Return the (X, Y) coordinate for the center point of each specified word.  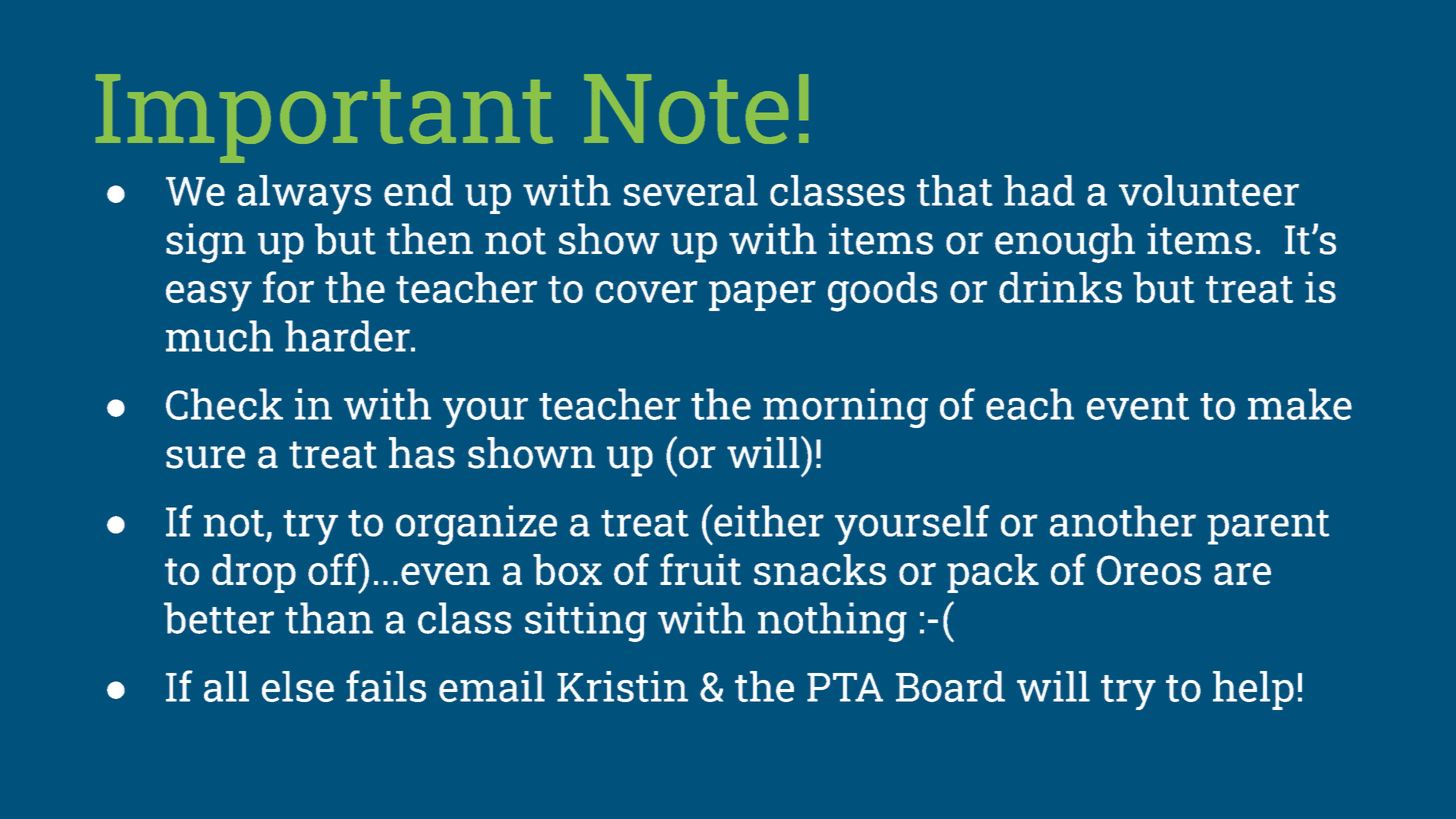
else (298, 686)
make (1300, 404)
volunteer (1209, 190)
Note (686, 109)
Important (324, 118)
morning (845, 408)
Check (224, 404)
